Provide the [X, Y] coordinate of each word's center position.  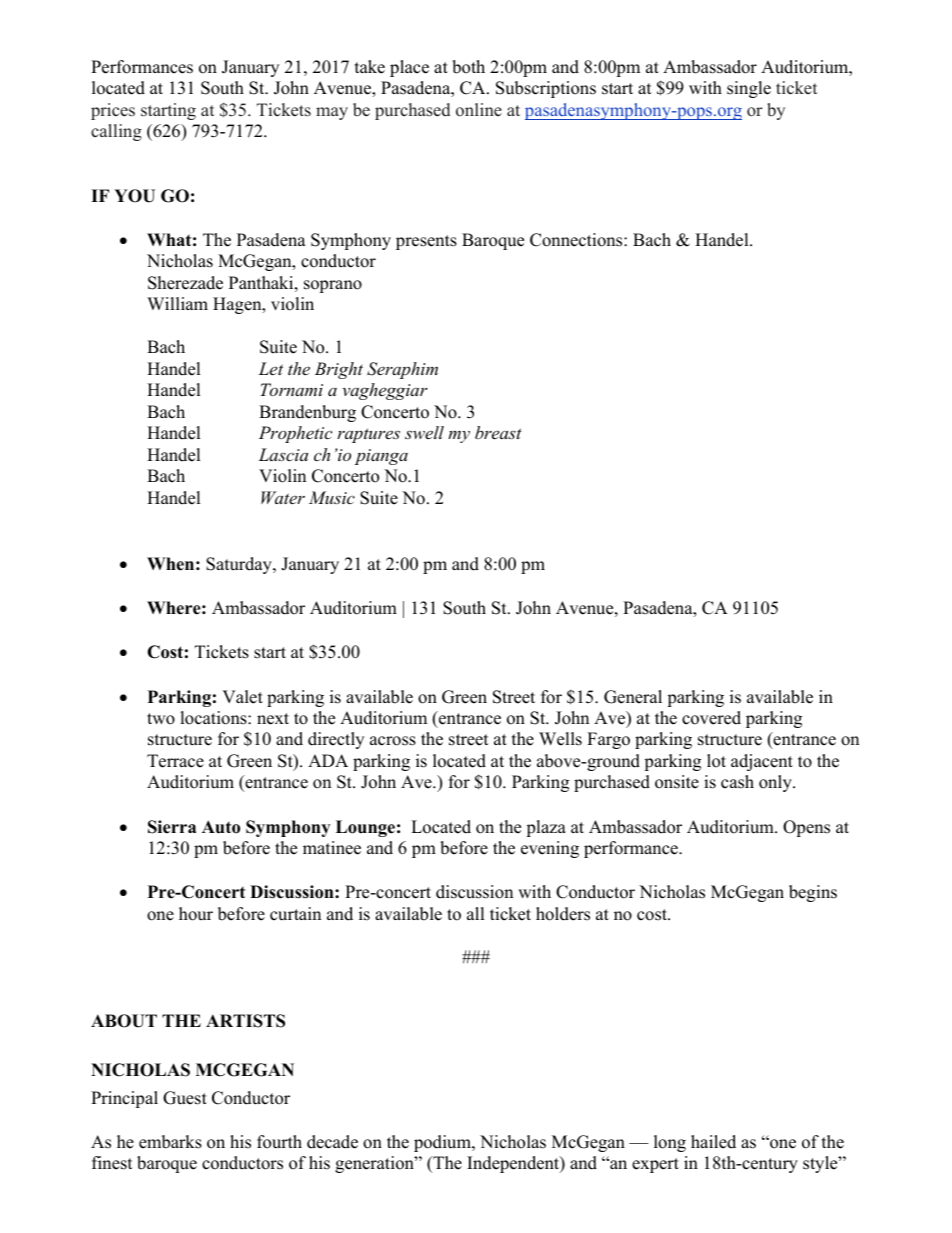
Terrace [175, 761]
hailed [713, 1142]
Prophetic [295, 434]
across [393, 741]
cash [737, 782]
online [479, 110]
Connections [577, 240]
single [749, 89]
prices [113, 111]
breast [498, 432]
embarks [170, 1142]
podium [443, 1143]
